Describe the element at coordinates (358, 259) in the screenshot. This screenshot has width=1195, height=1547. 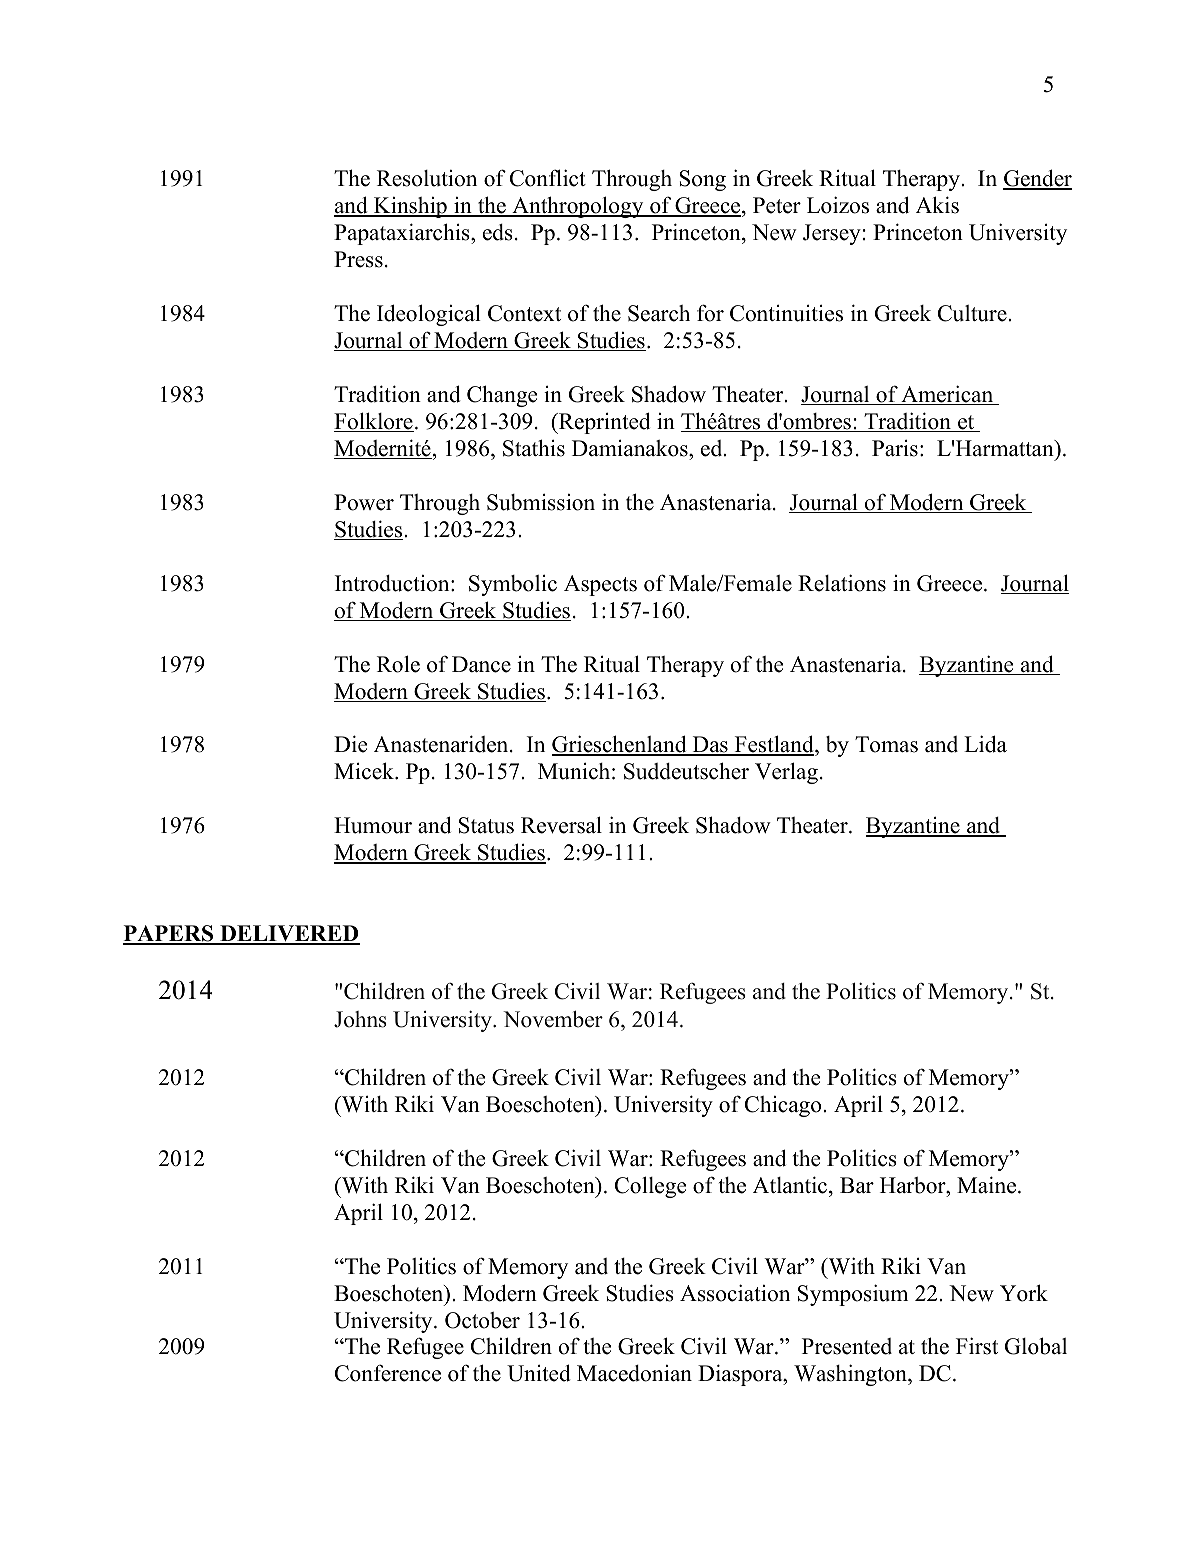
I see `Press` at that location.
